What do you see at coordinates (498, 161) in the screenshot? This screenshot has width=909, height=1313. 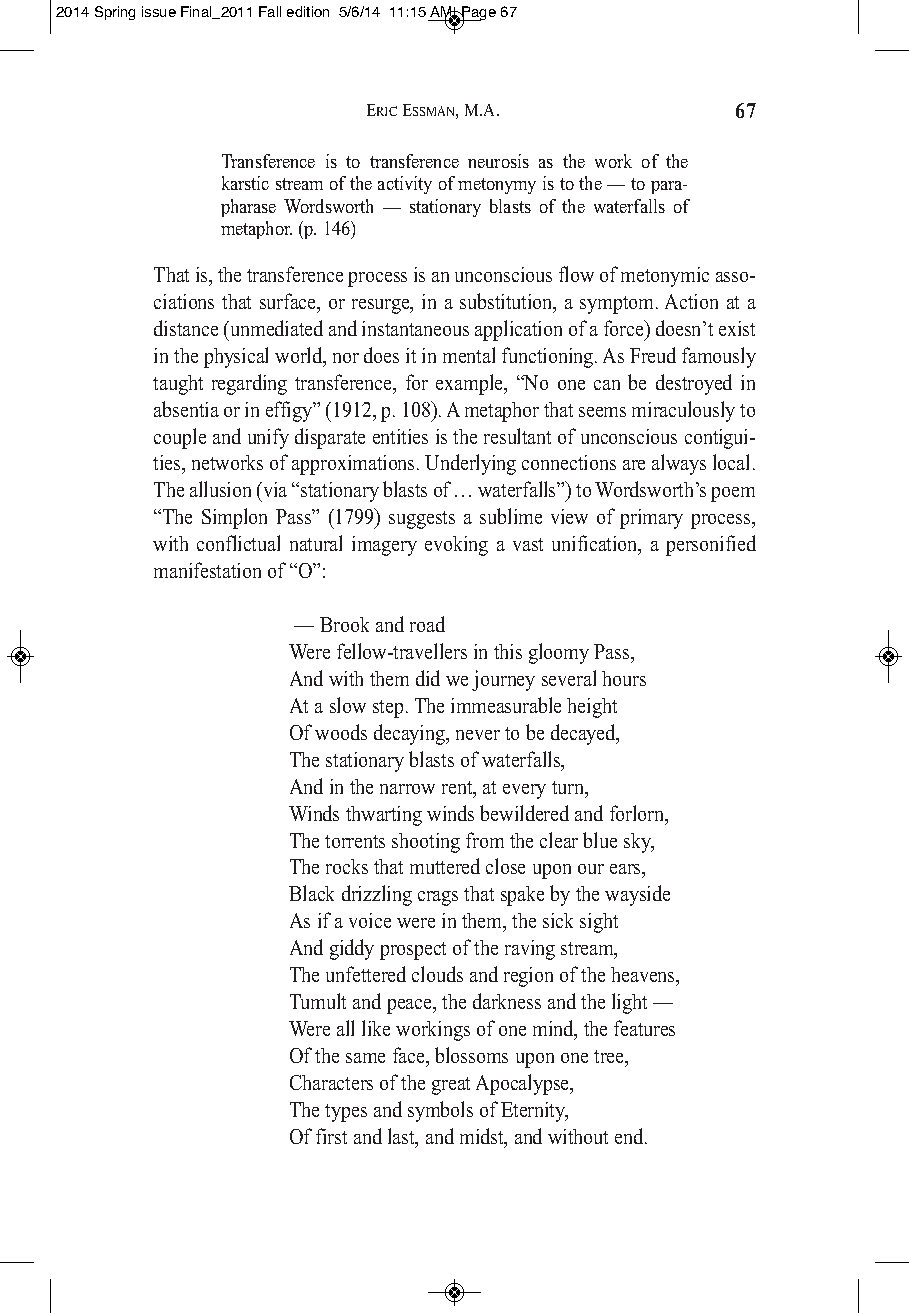 I see `neurosis` at bounding box center [498, 161].
